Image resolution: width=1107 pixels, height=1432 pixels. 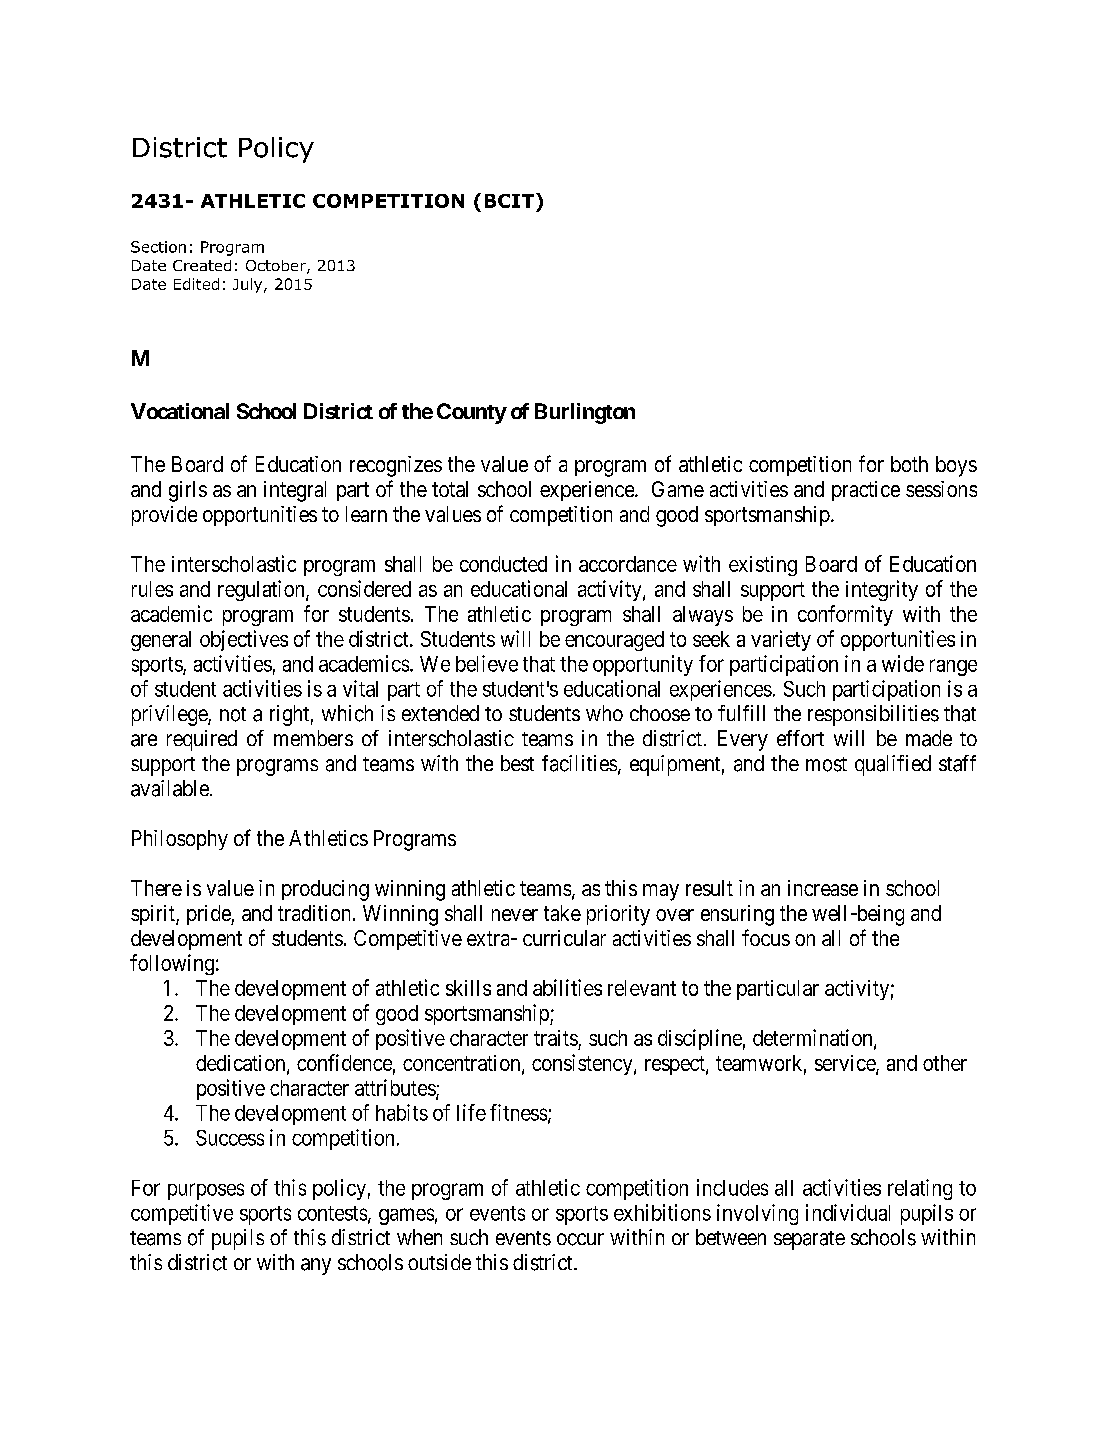 What do you see at coordinates (585, 413) in the image?
I see `Burlington` at bounding box center [585, 413].
